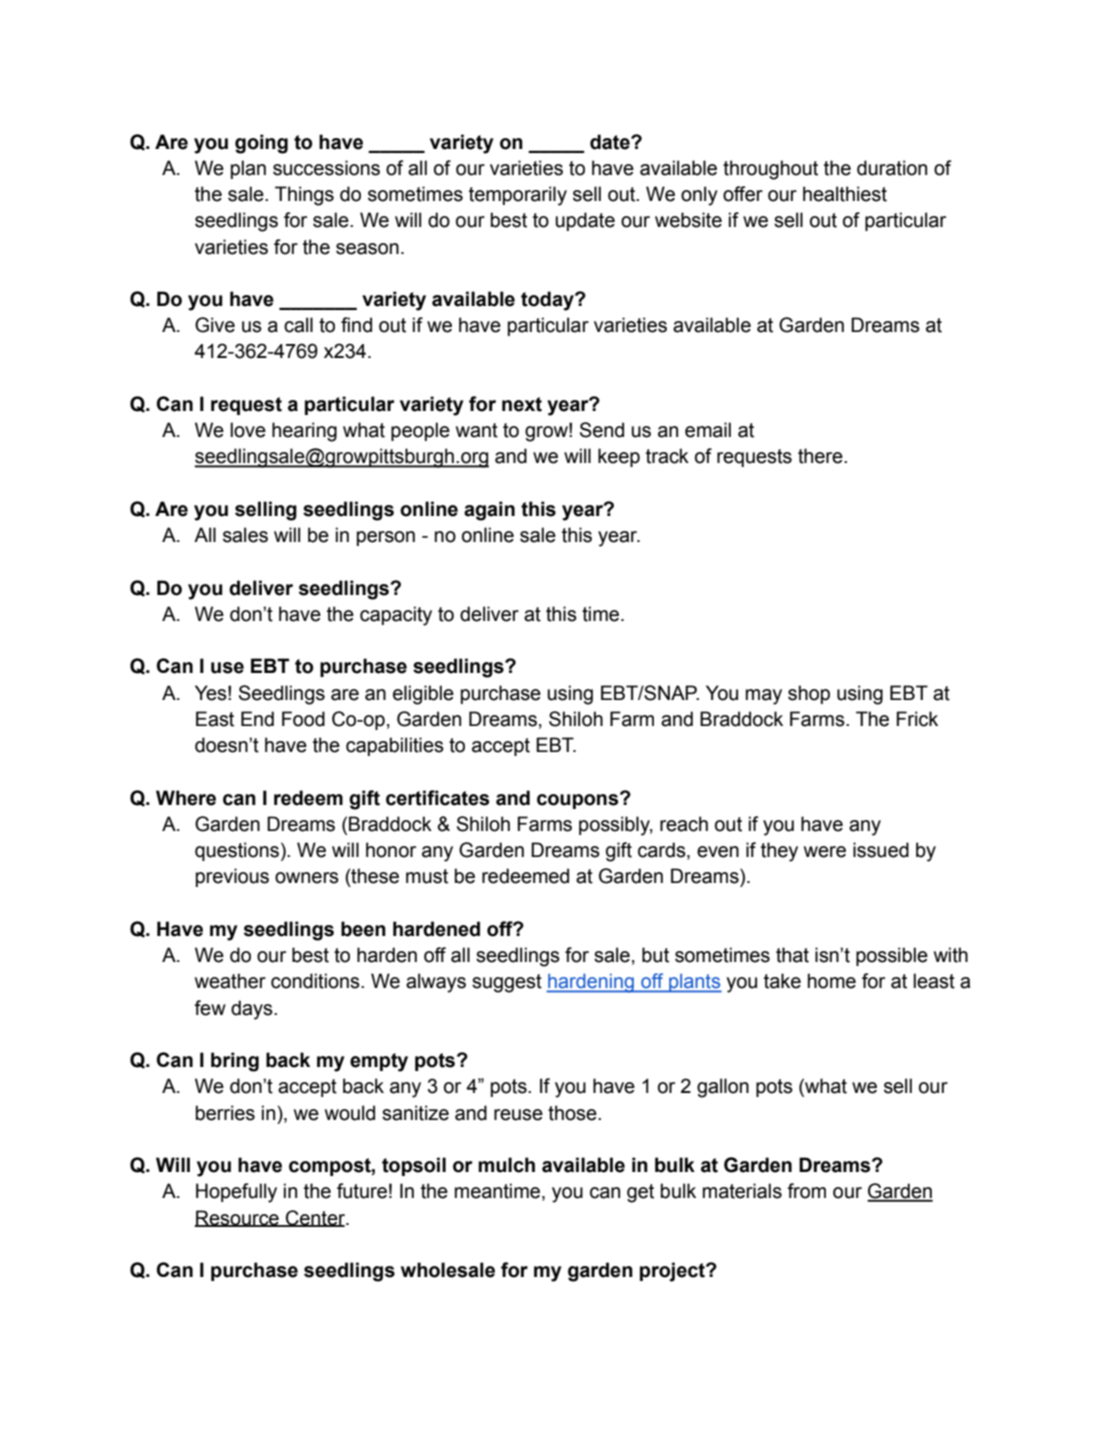  Describe the element at coordinates (806, 1191) in the document. I see `from` at that location.
